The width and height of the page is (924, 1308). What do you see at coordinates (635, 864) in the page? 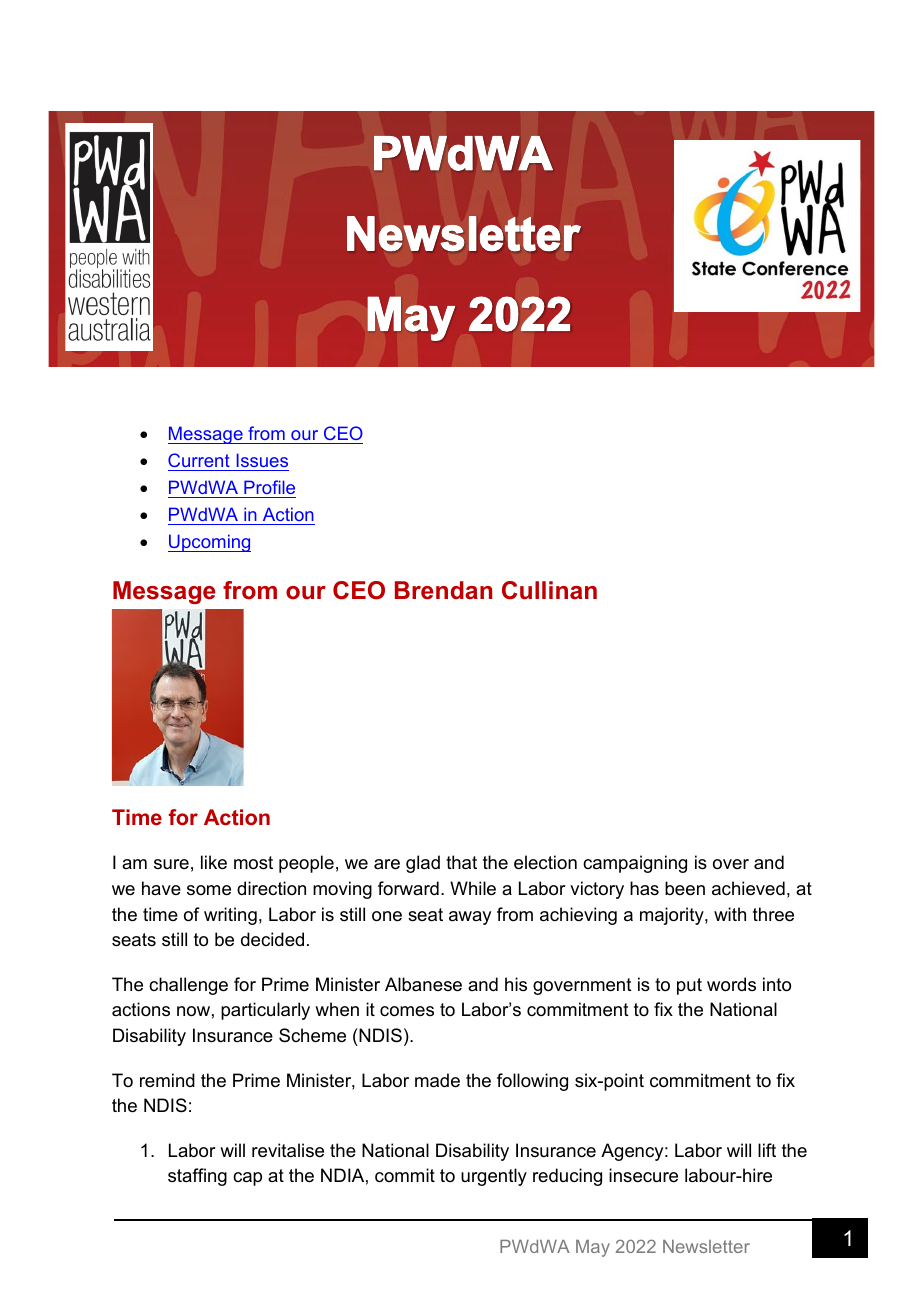
I see `campaigning` at bounding box center [635, 864].
